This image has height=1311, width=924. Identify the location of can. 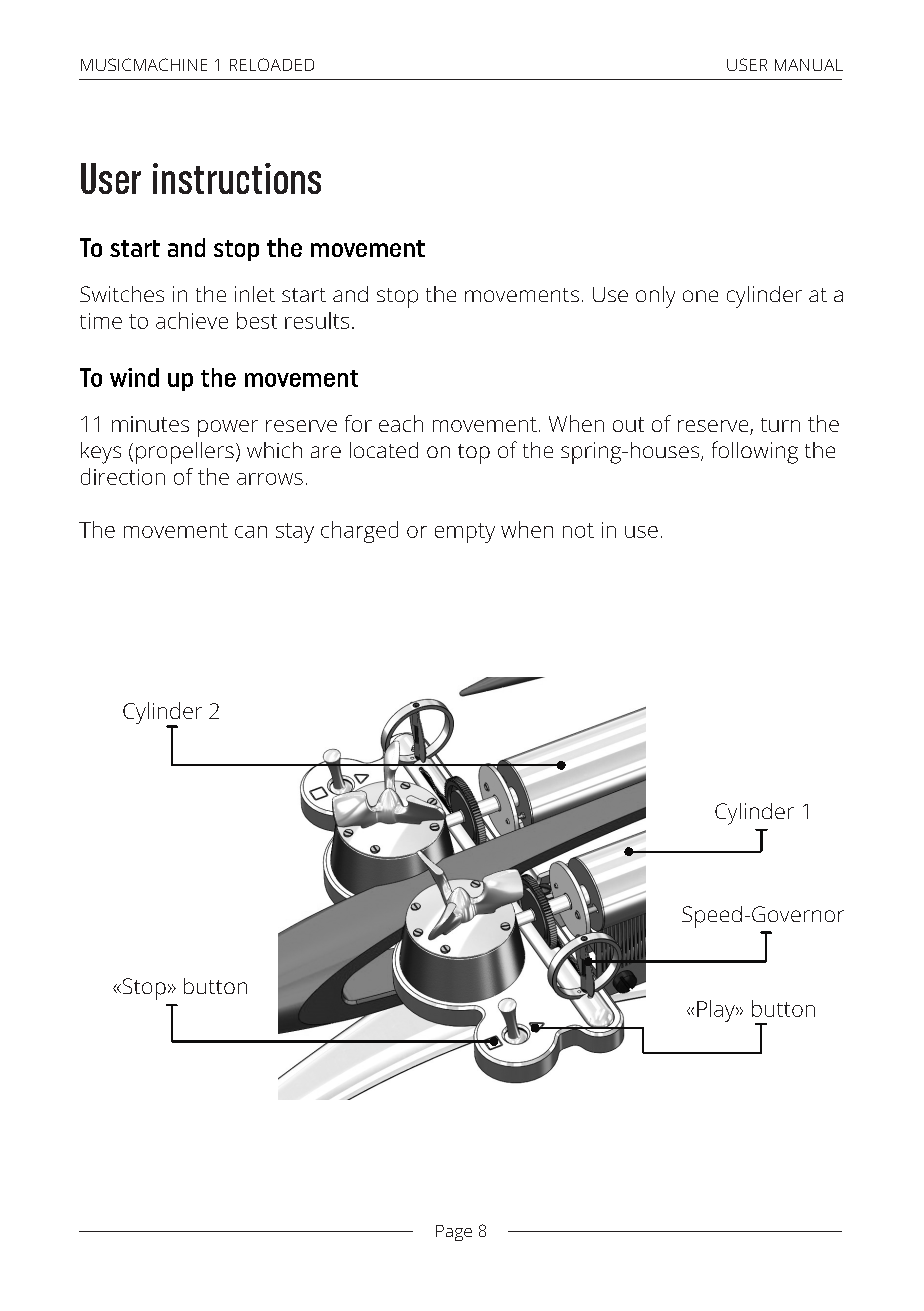
(251, 532).
